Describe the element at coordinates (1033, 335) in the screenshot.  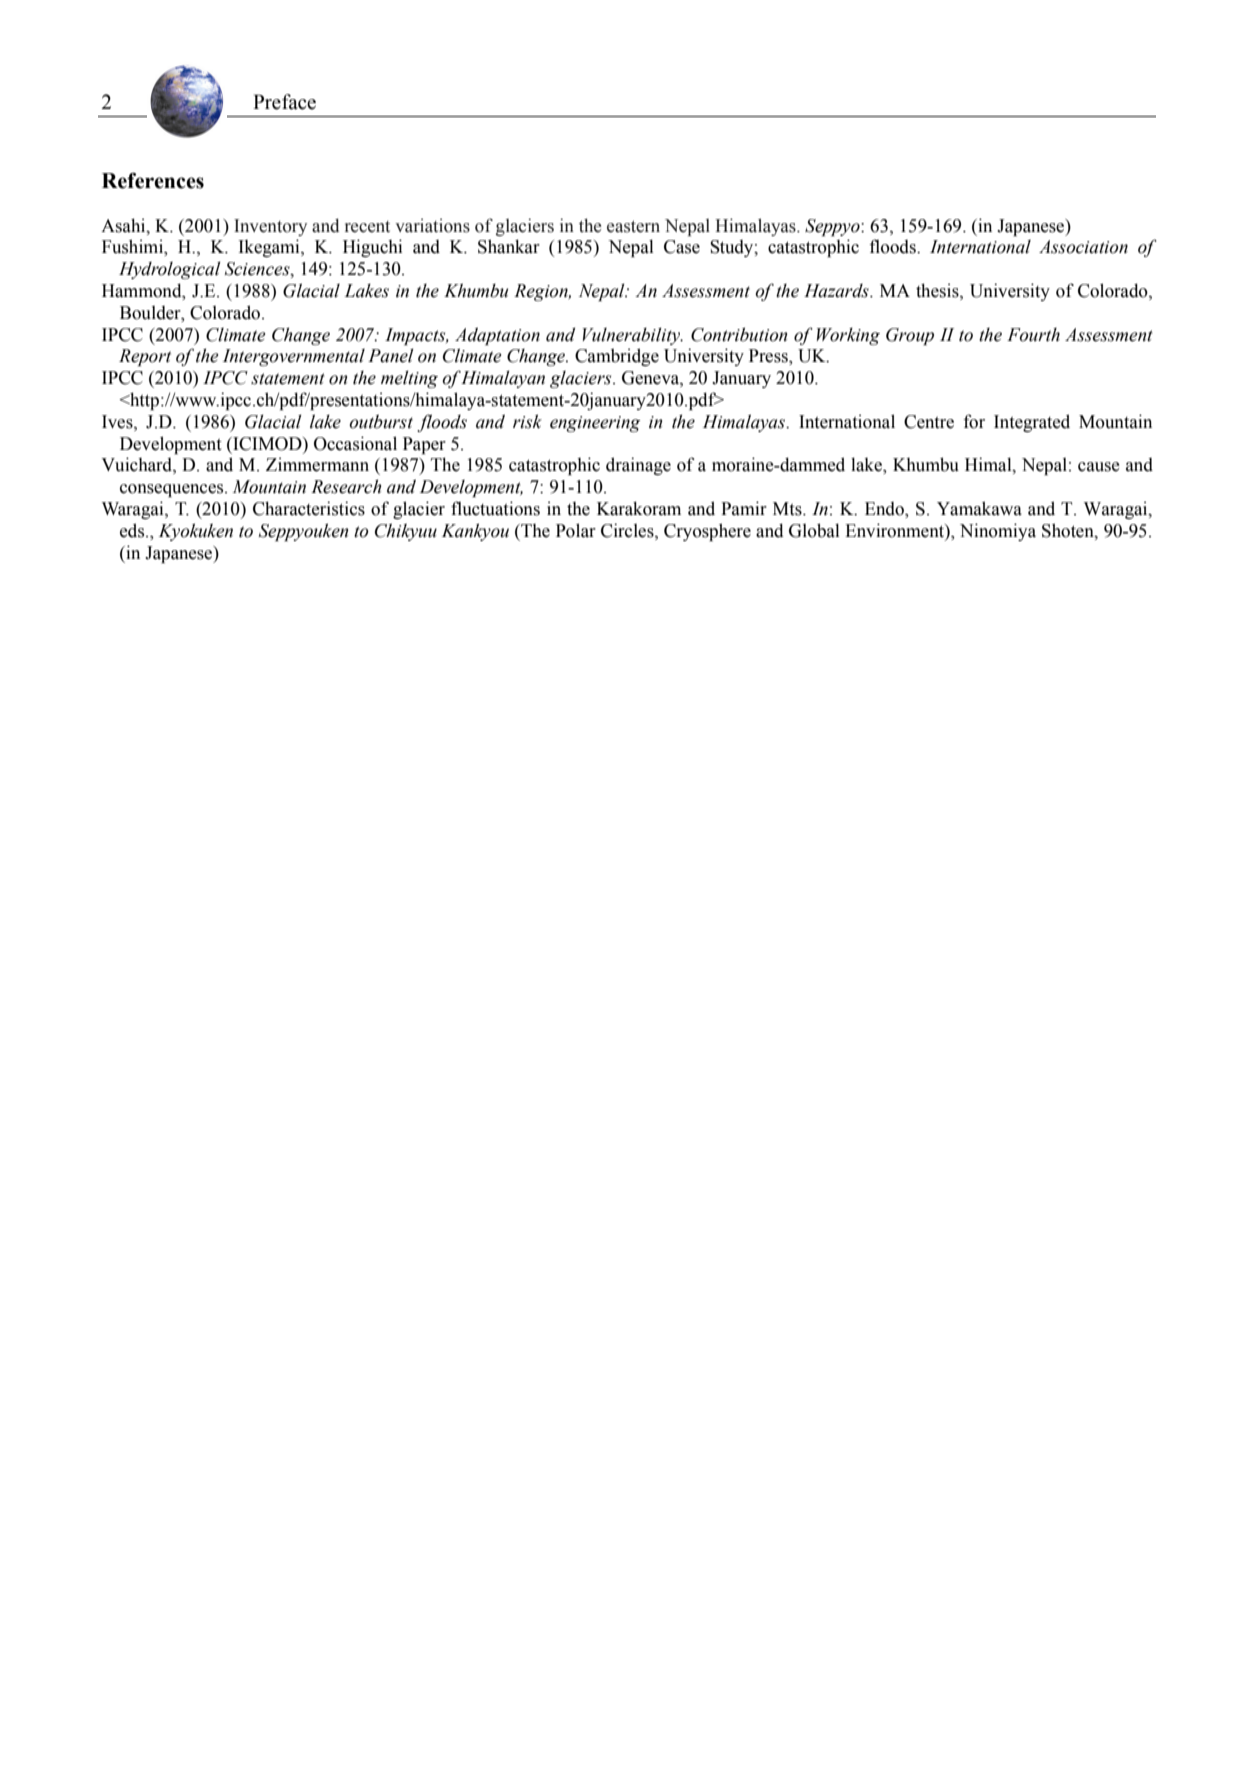
I see `Fourth` at that location.
